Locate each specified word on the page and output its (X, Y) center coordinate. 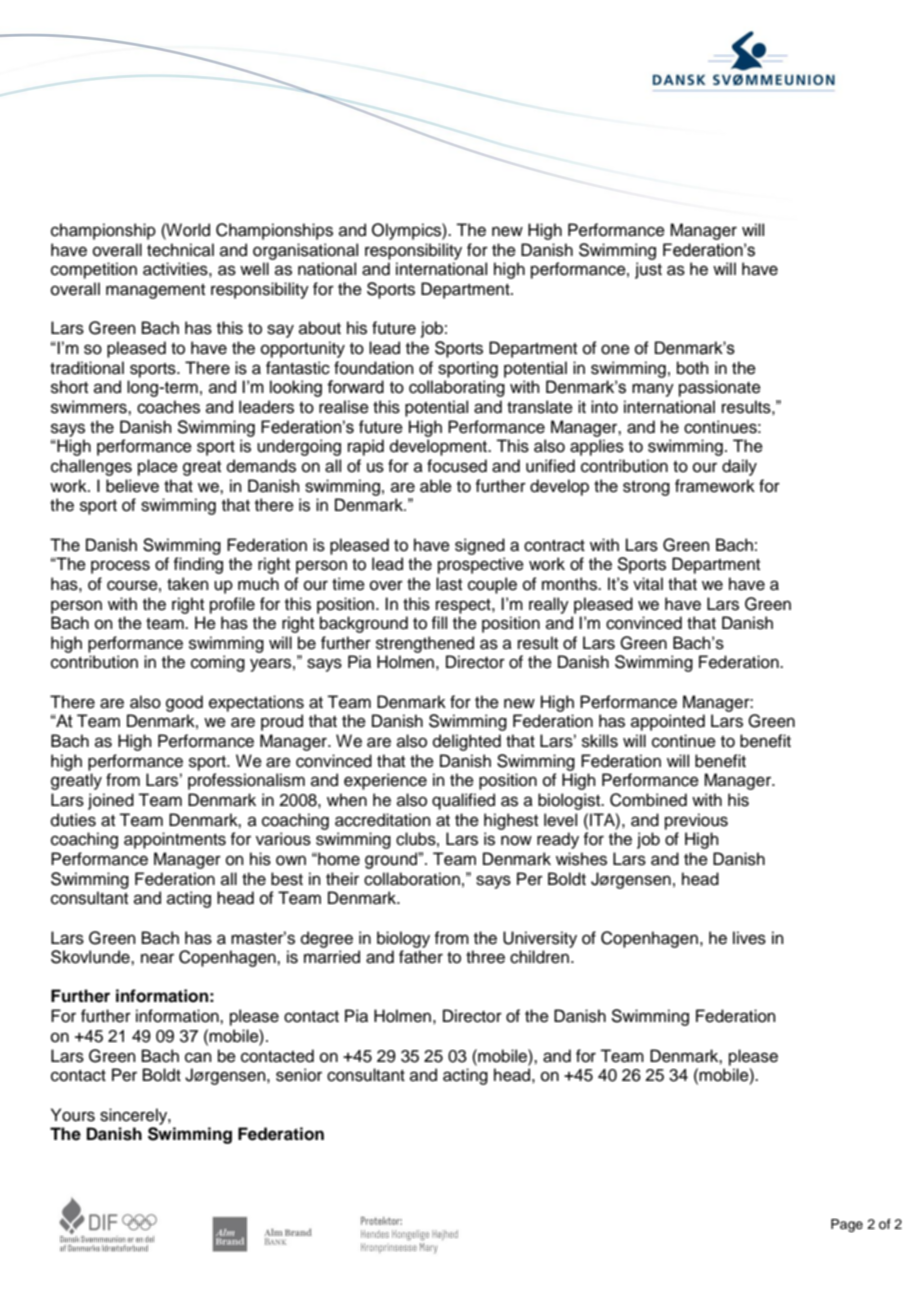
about (320, 328)
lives (749, 938)
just (648, 270)
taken (188, 584)
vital (648, 583)
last (449, 584)
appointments (175, 840)
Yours (73, 1115)
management (155, 291)
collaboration (412, 879)
